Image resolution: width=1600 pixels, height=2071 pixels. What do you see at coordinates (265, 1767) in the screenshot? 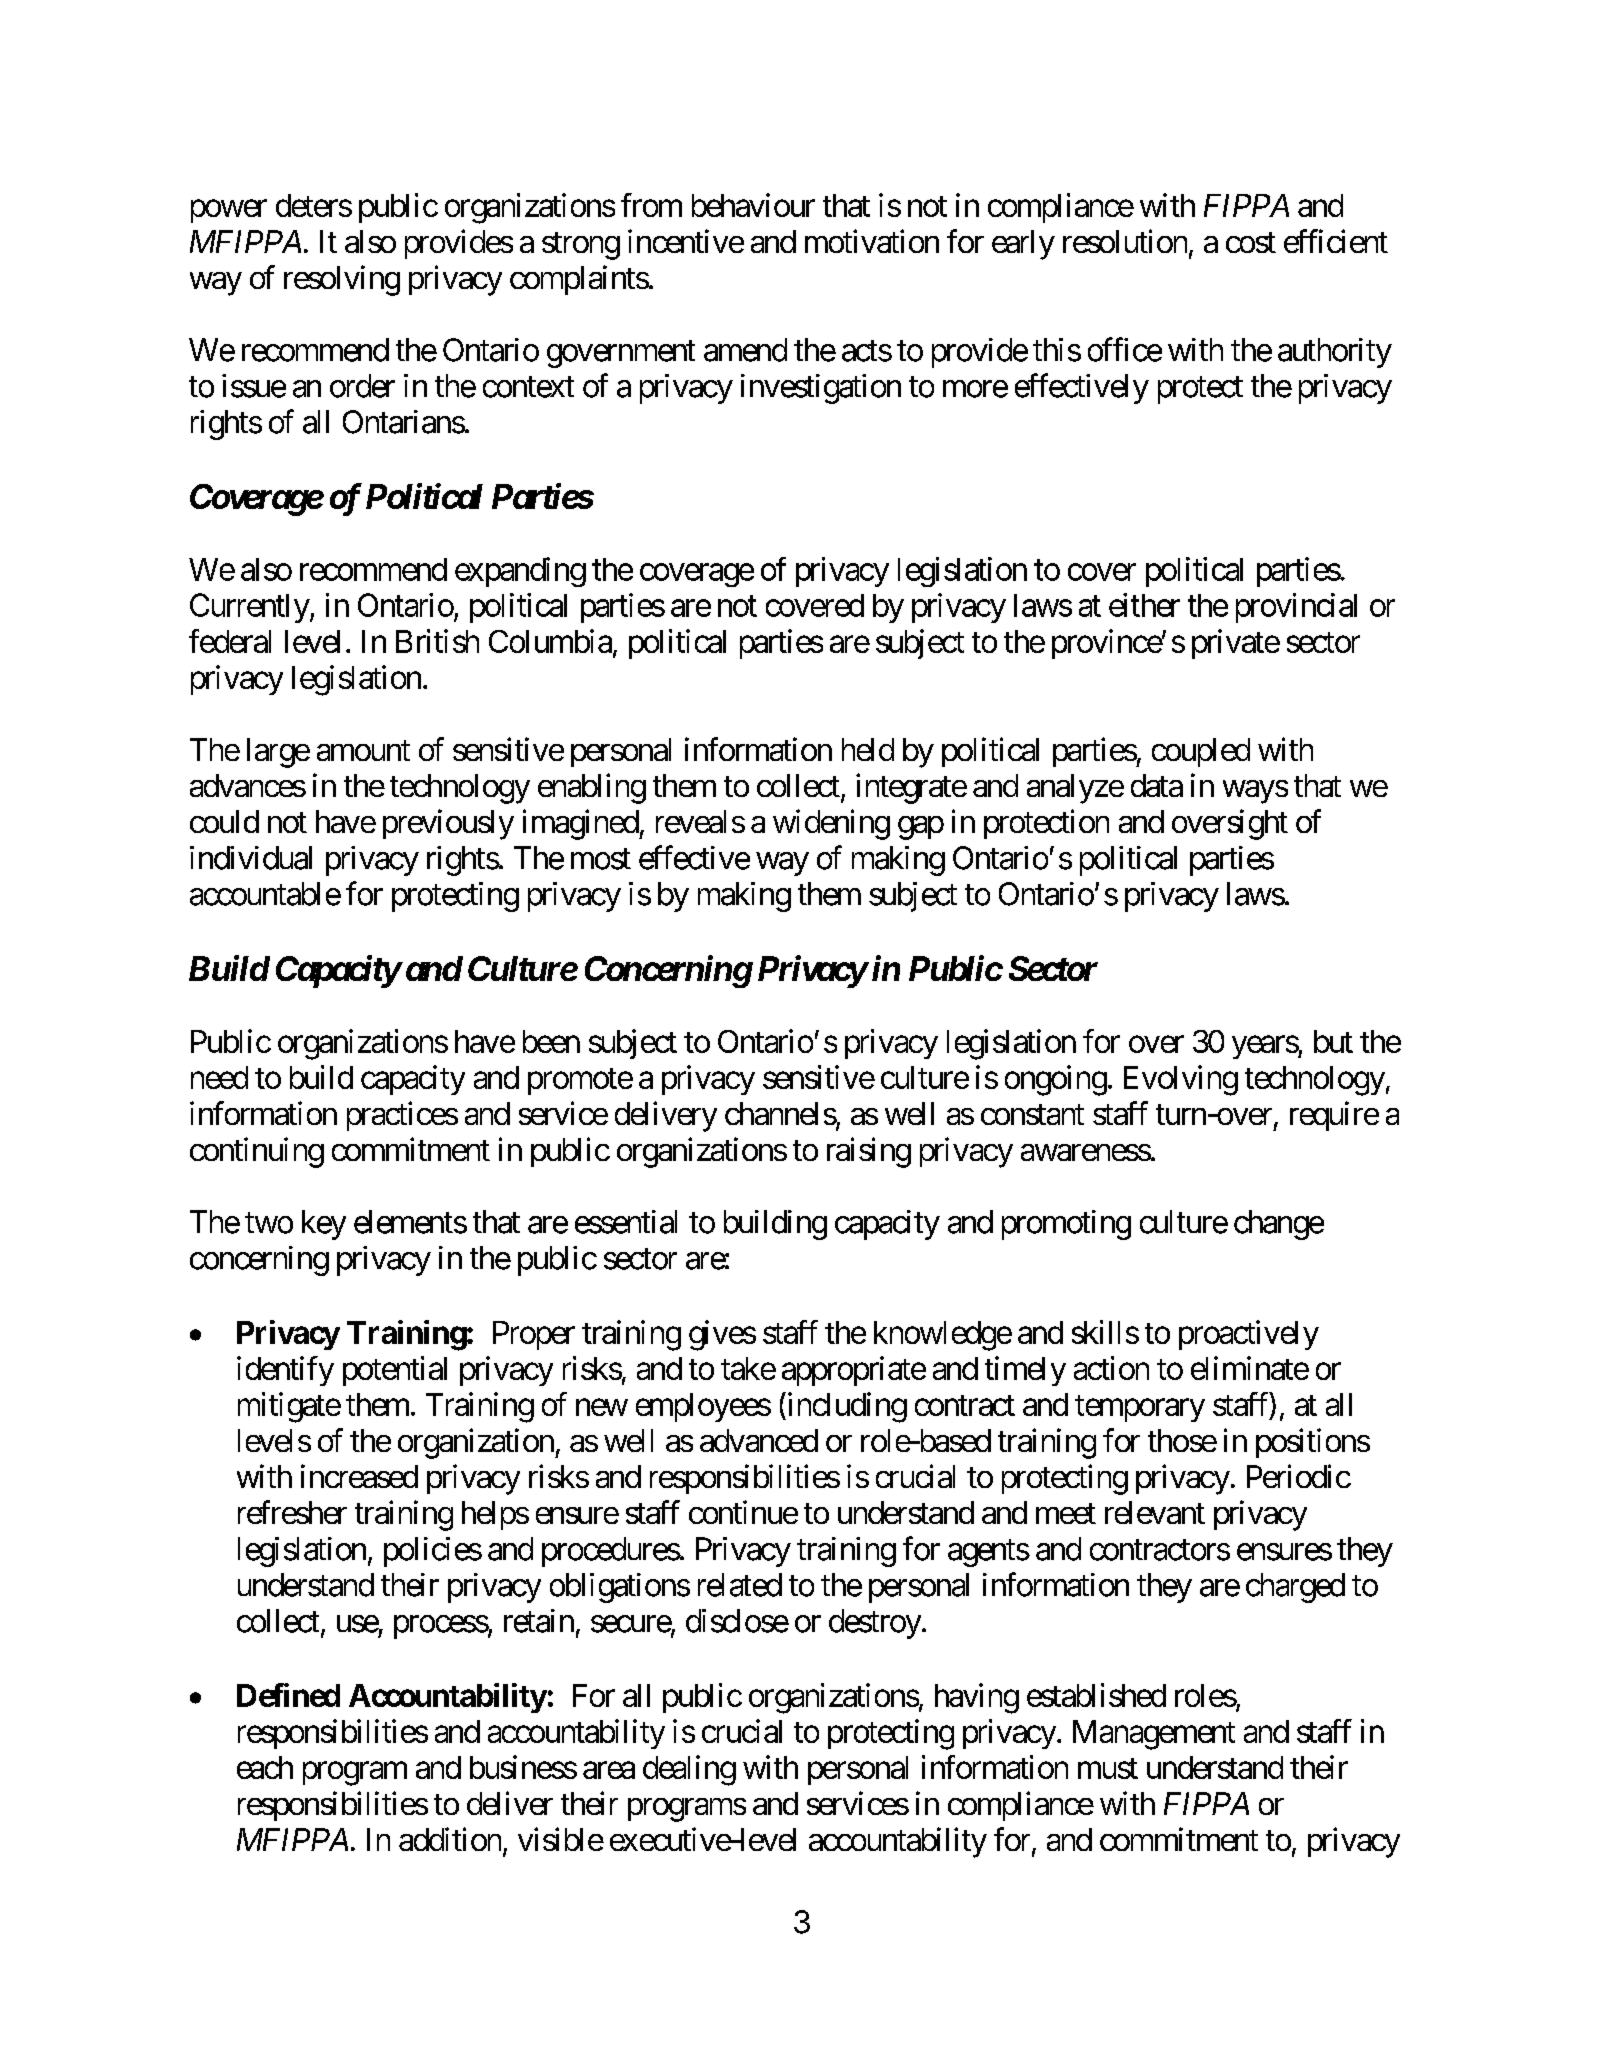
I see `each` at bounding box center [265, 1767].
